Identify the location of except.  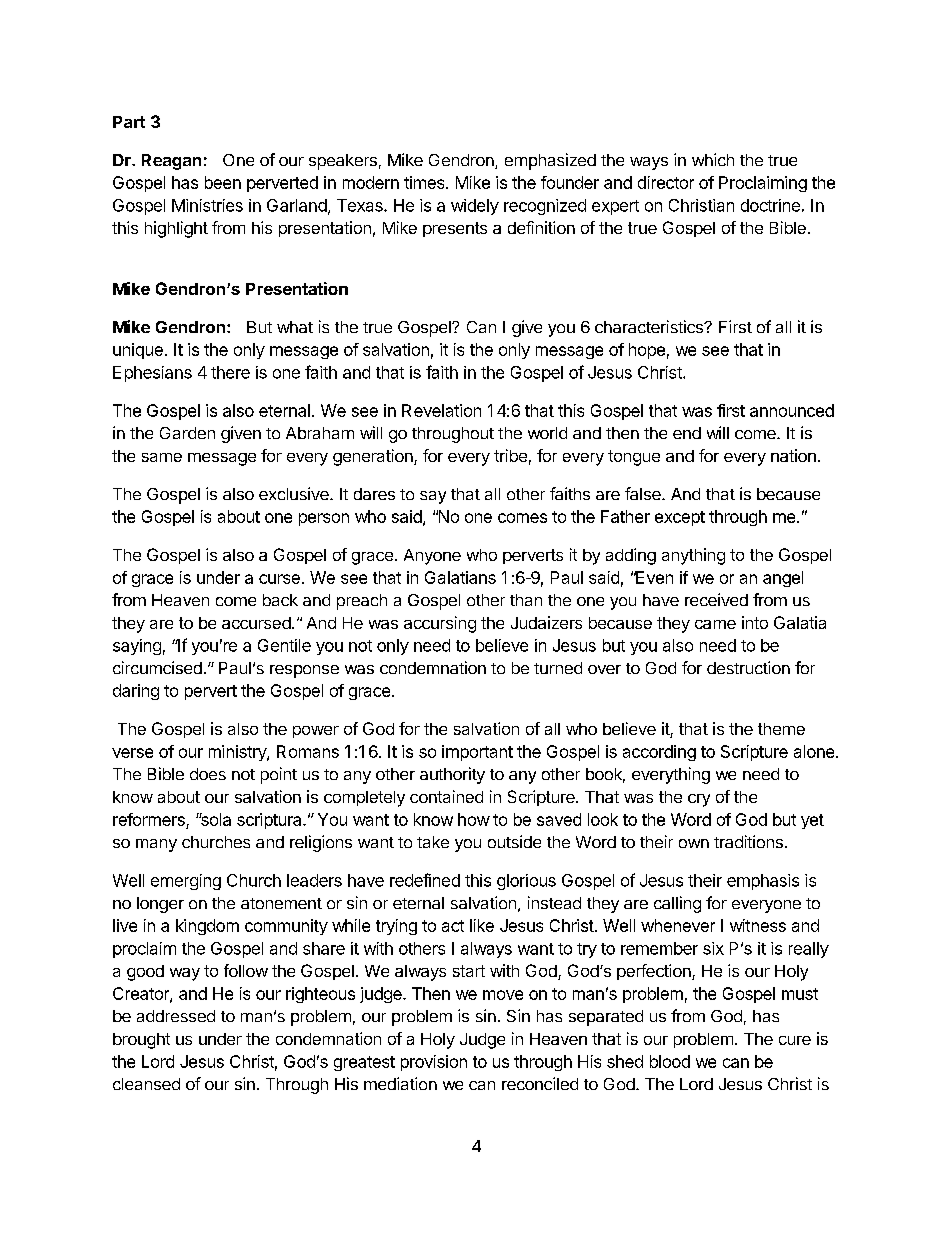
(680, 518).
